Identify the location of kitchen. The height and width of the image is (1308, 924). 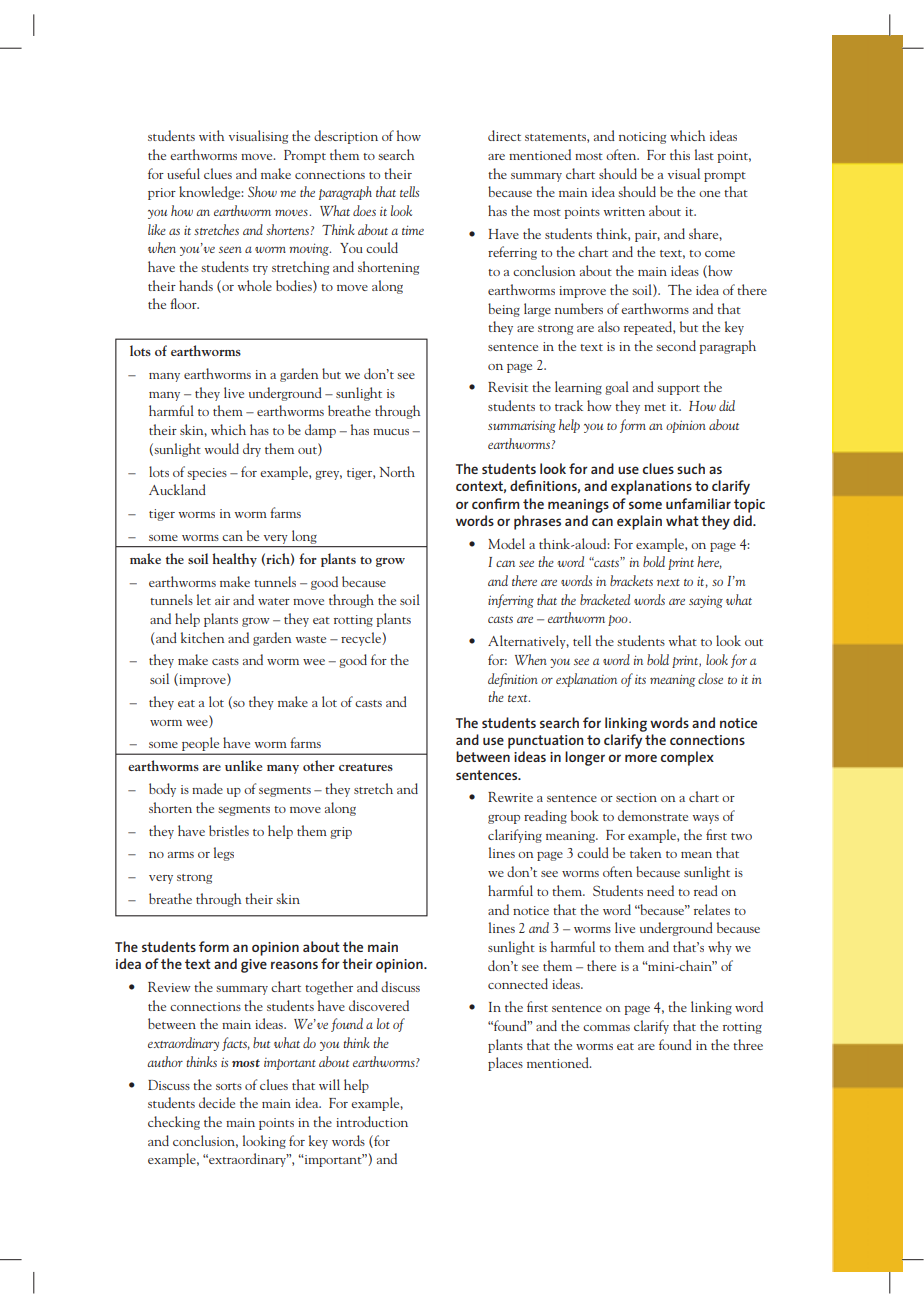
(202, 637).
